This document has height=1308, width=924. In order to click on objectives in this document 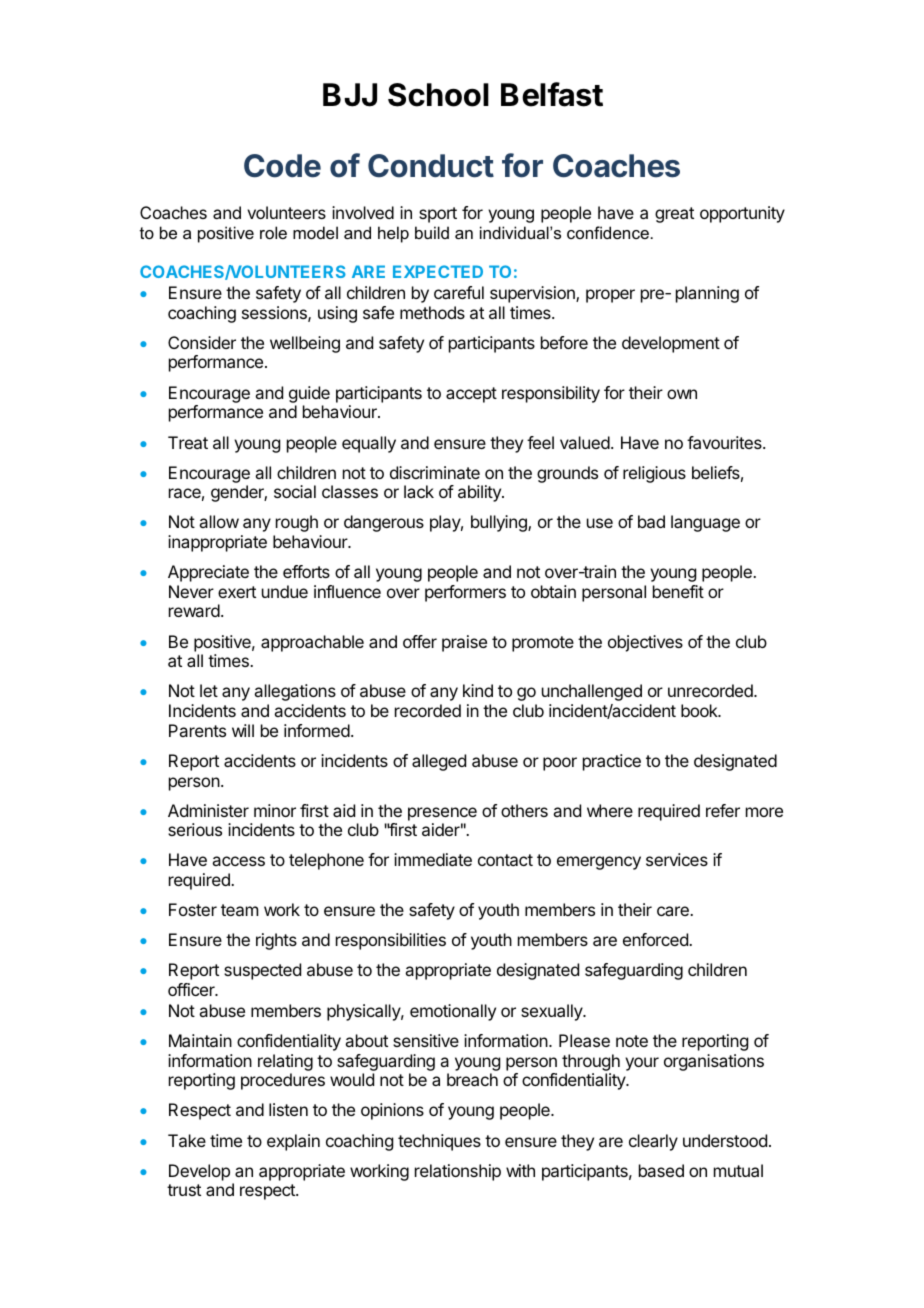, I will do `click(645, 643)`.
